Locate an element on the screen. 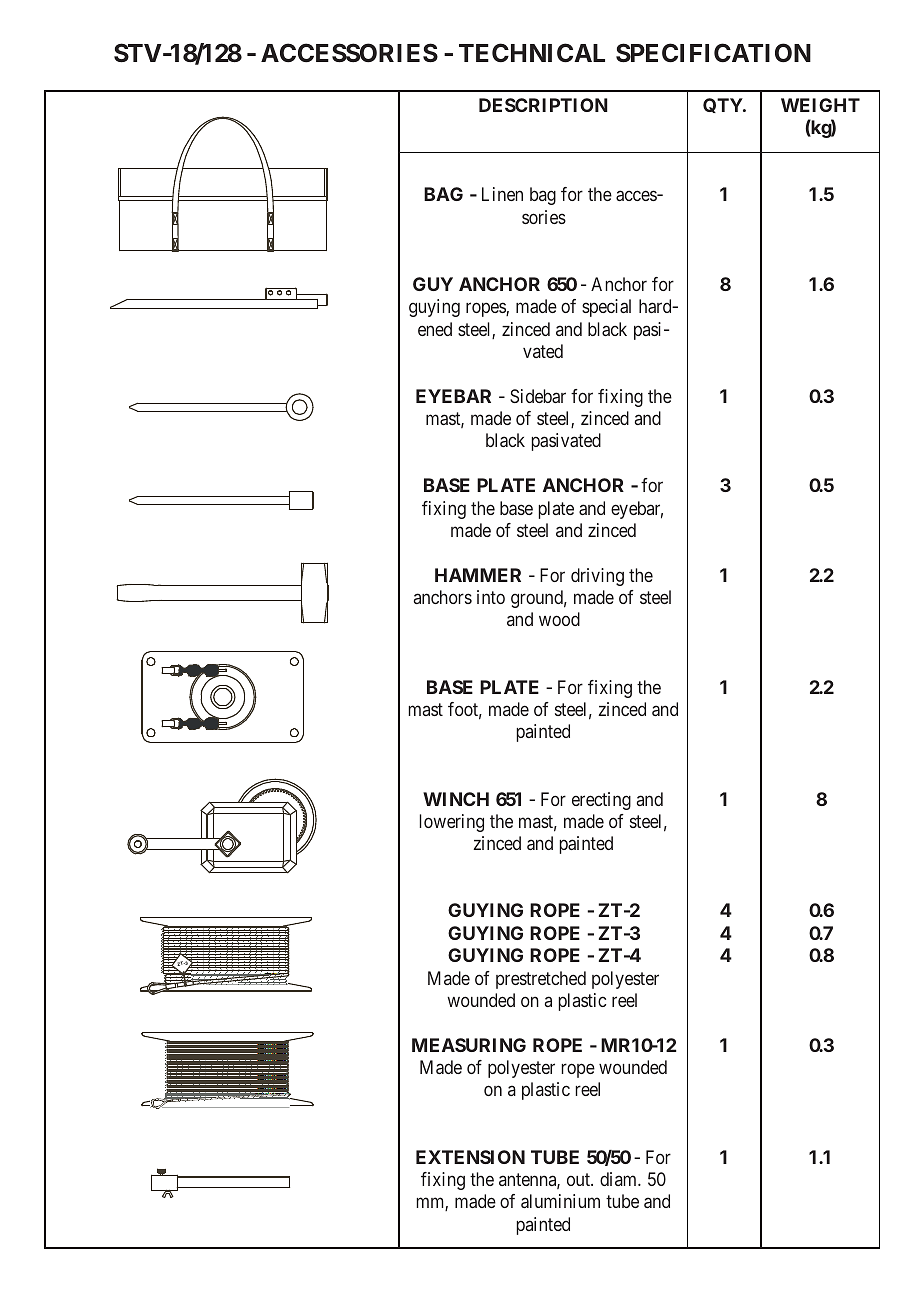 The height and width of the screenshot is (1307, 924). erecting is located at coordinates (601, 801).
